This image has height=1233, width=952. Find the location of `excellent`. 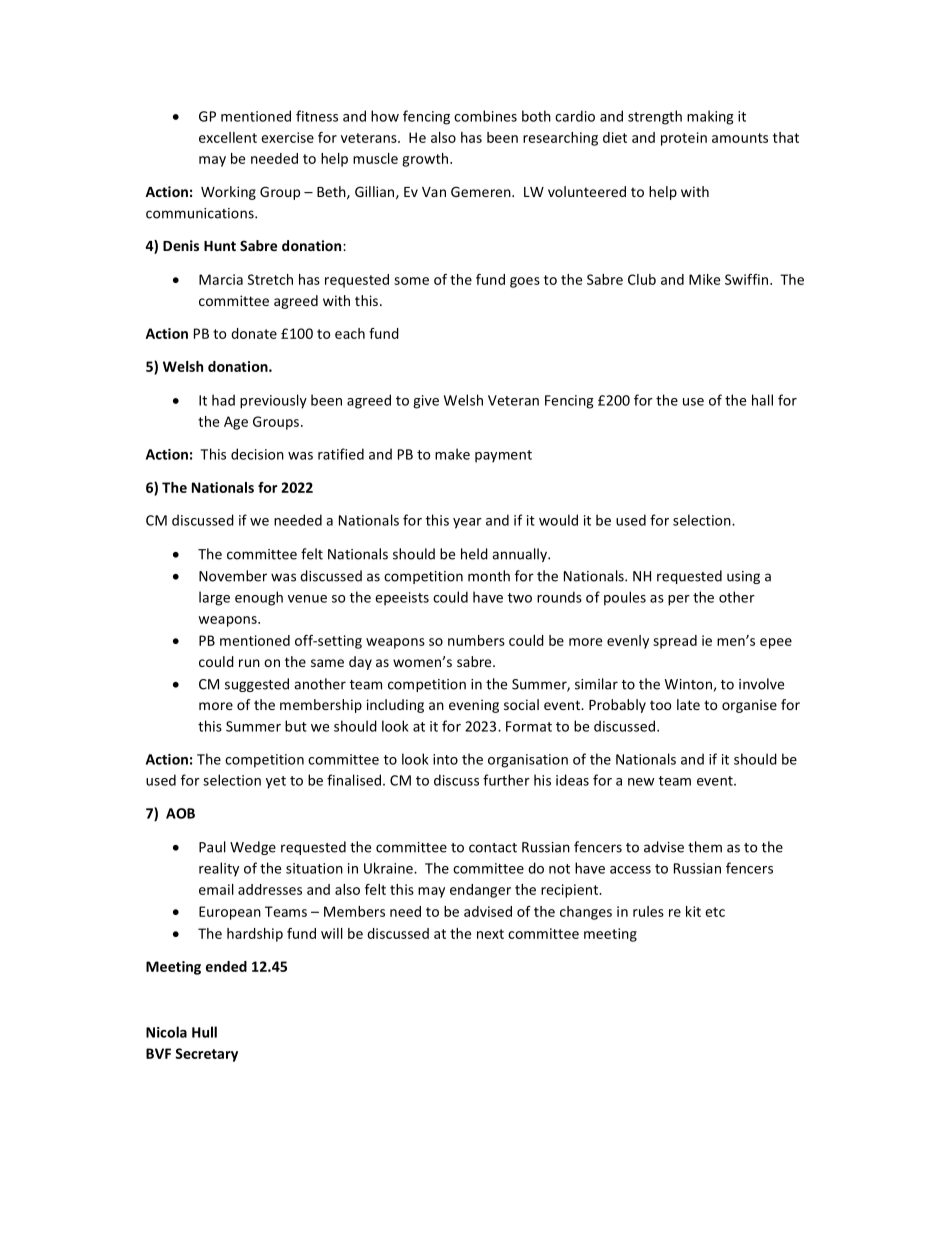

excellent is located at coordinates (228, 137).
